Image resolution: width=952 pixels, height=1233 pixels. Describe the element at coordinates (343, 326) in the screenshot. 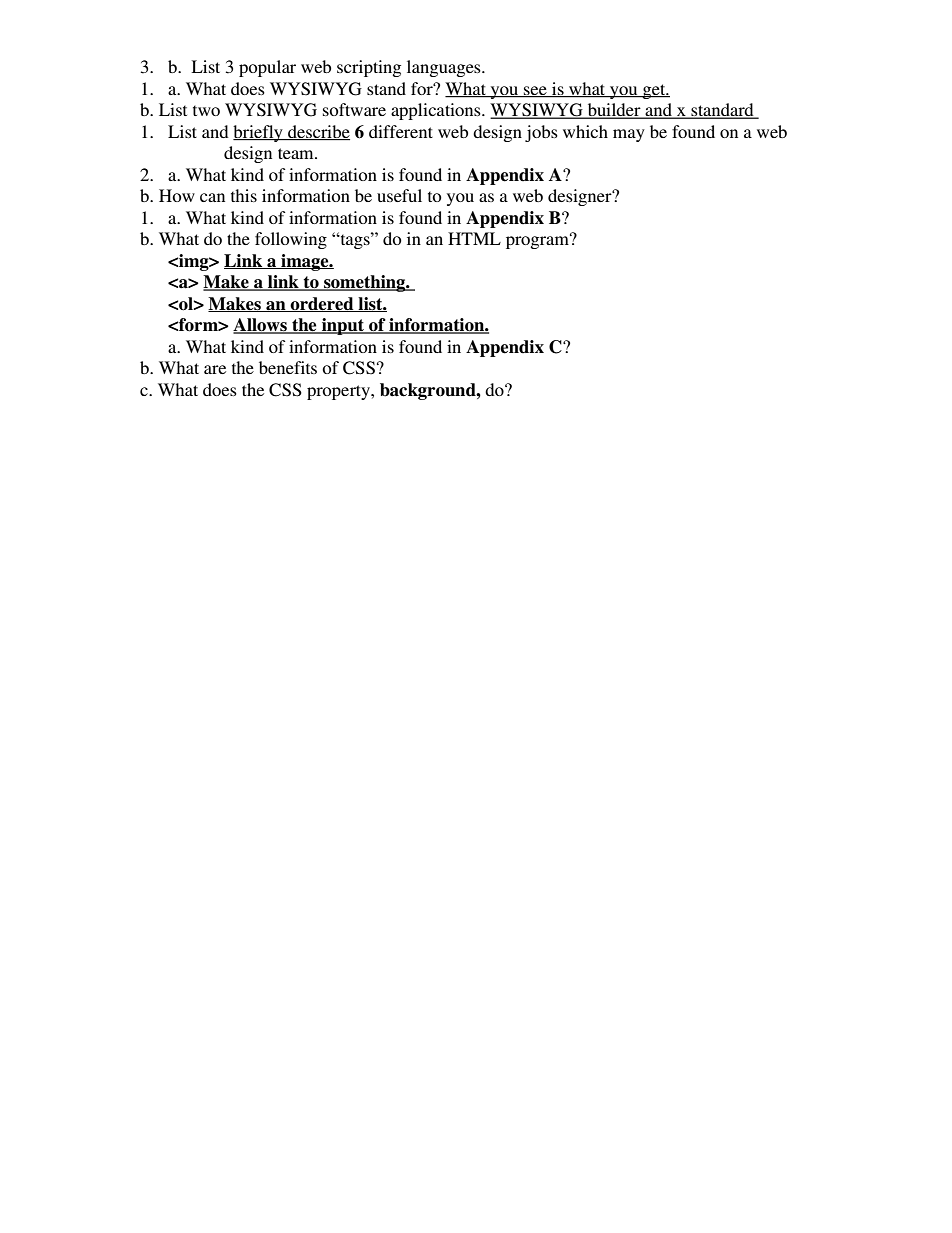

I see `input` at that location.
